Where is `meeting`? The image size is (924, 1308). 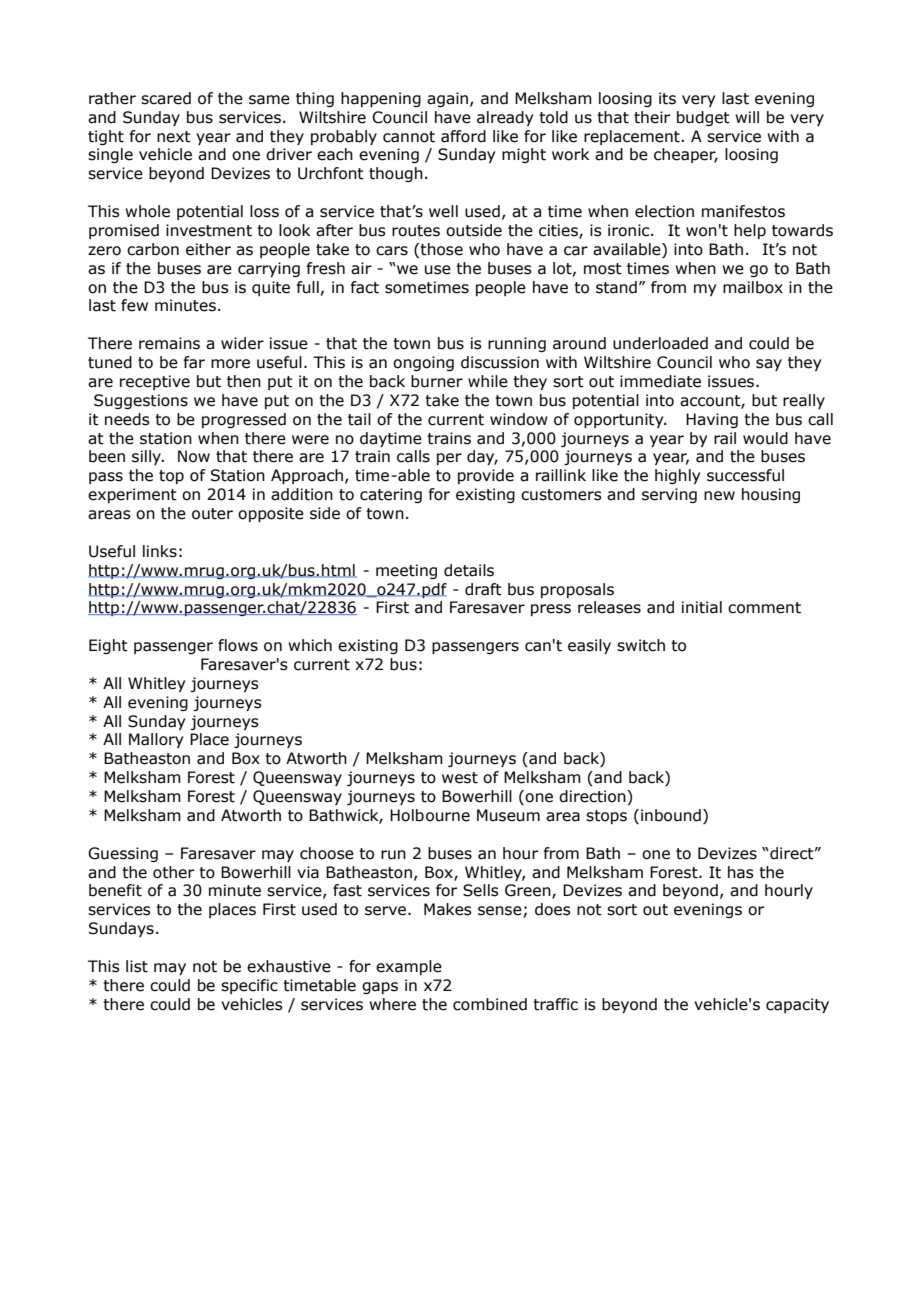 meeting is located at coordinates (406, 571).
